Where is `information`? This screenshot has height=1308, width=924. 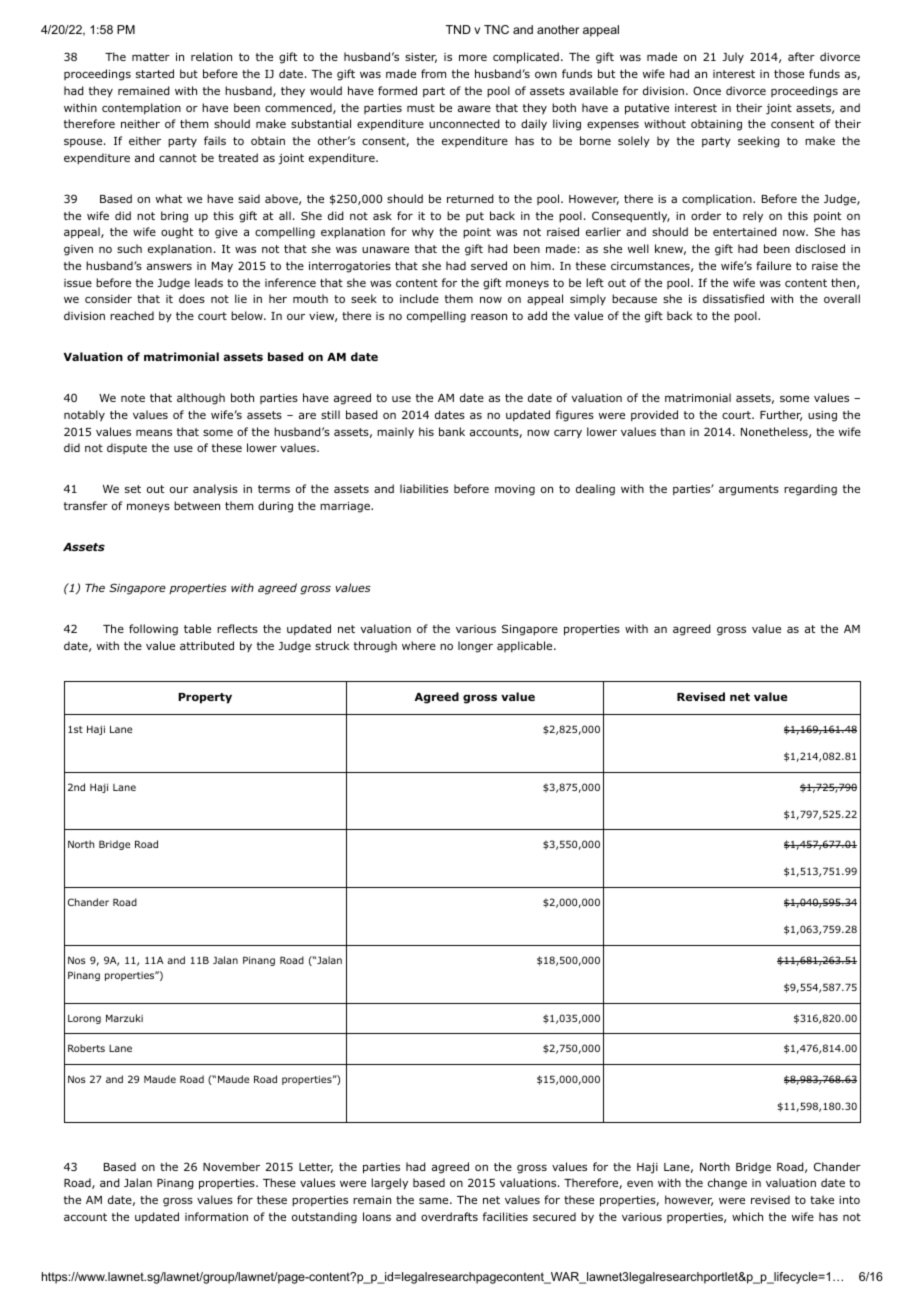 information is located at coordinates (216, 1216).
